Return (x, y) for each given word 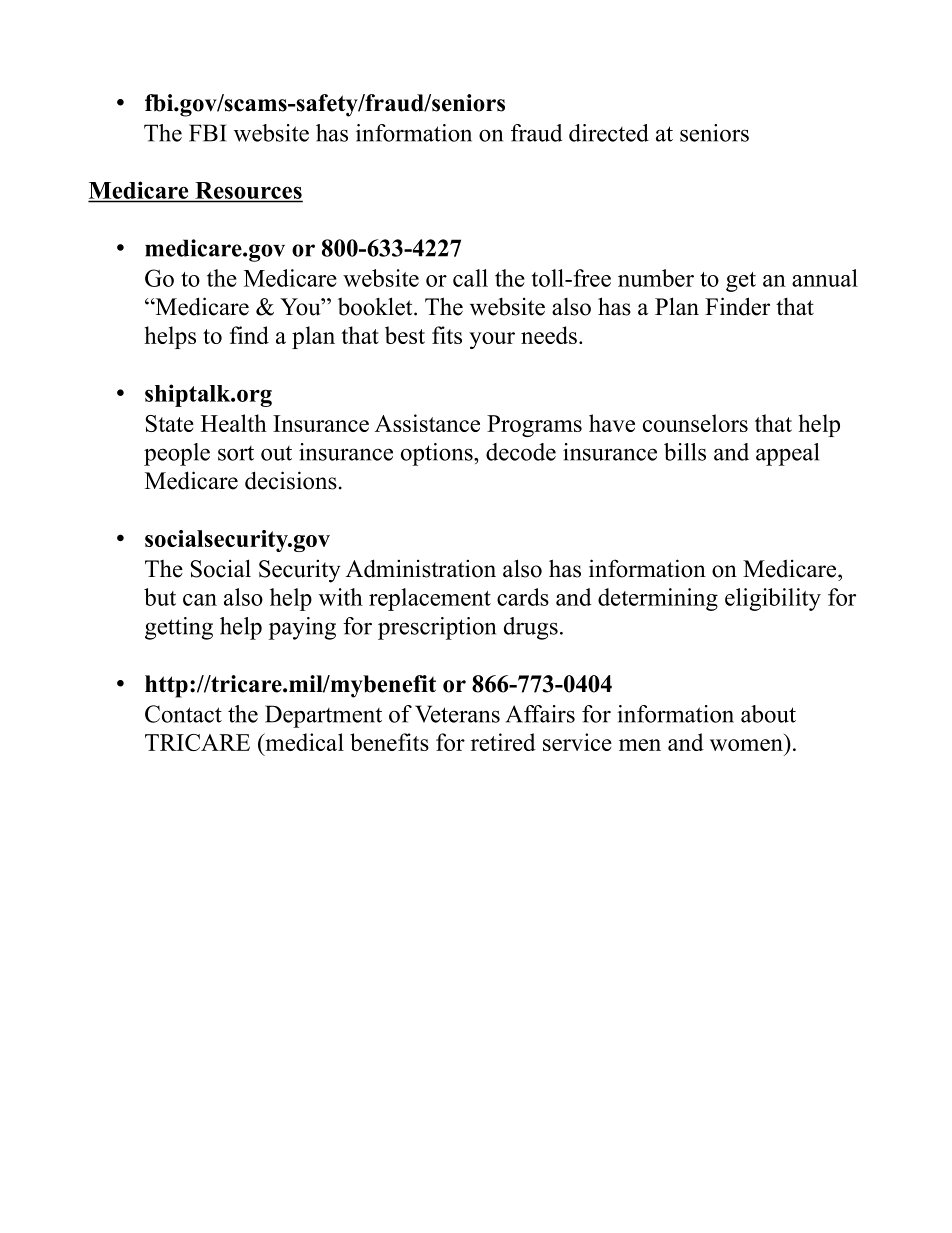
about (768, 714)
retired (503, 742)
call (470, 278)
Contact (183, 714)
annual (825, 278)
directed (609, 133)
